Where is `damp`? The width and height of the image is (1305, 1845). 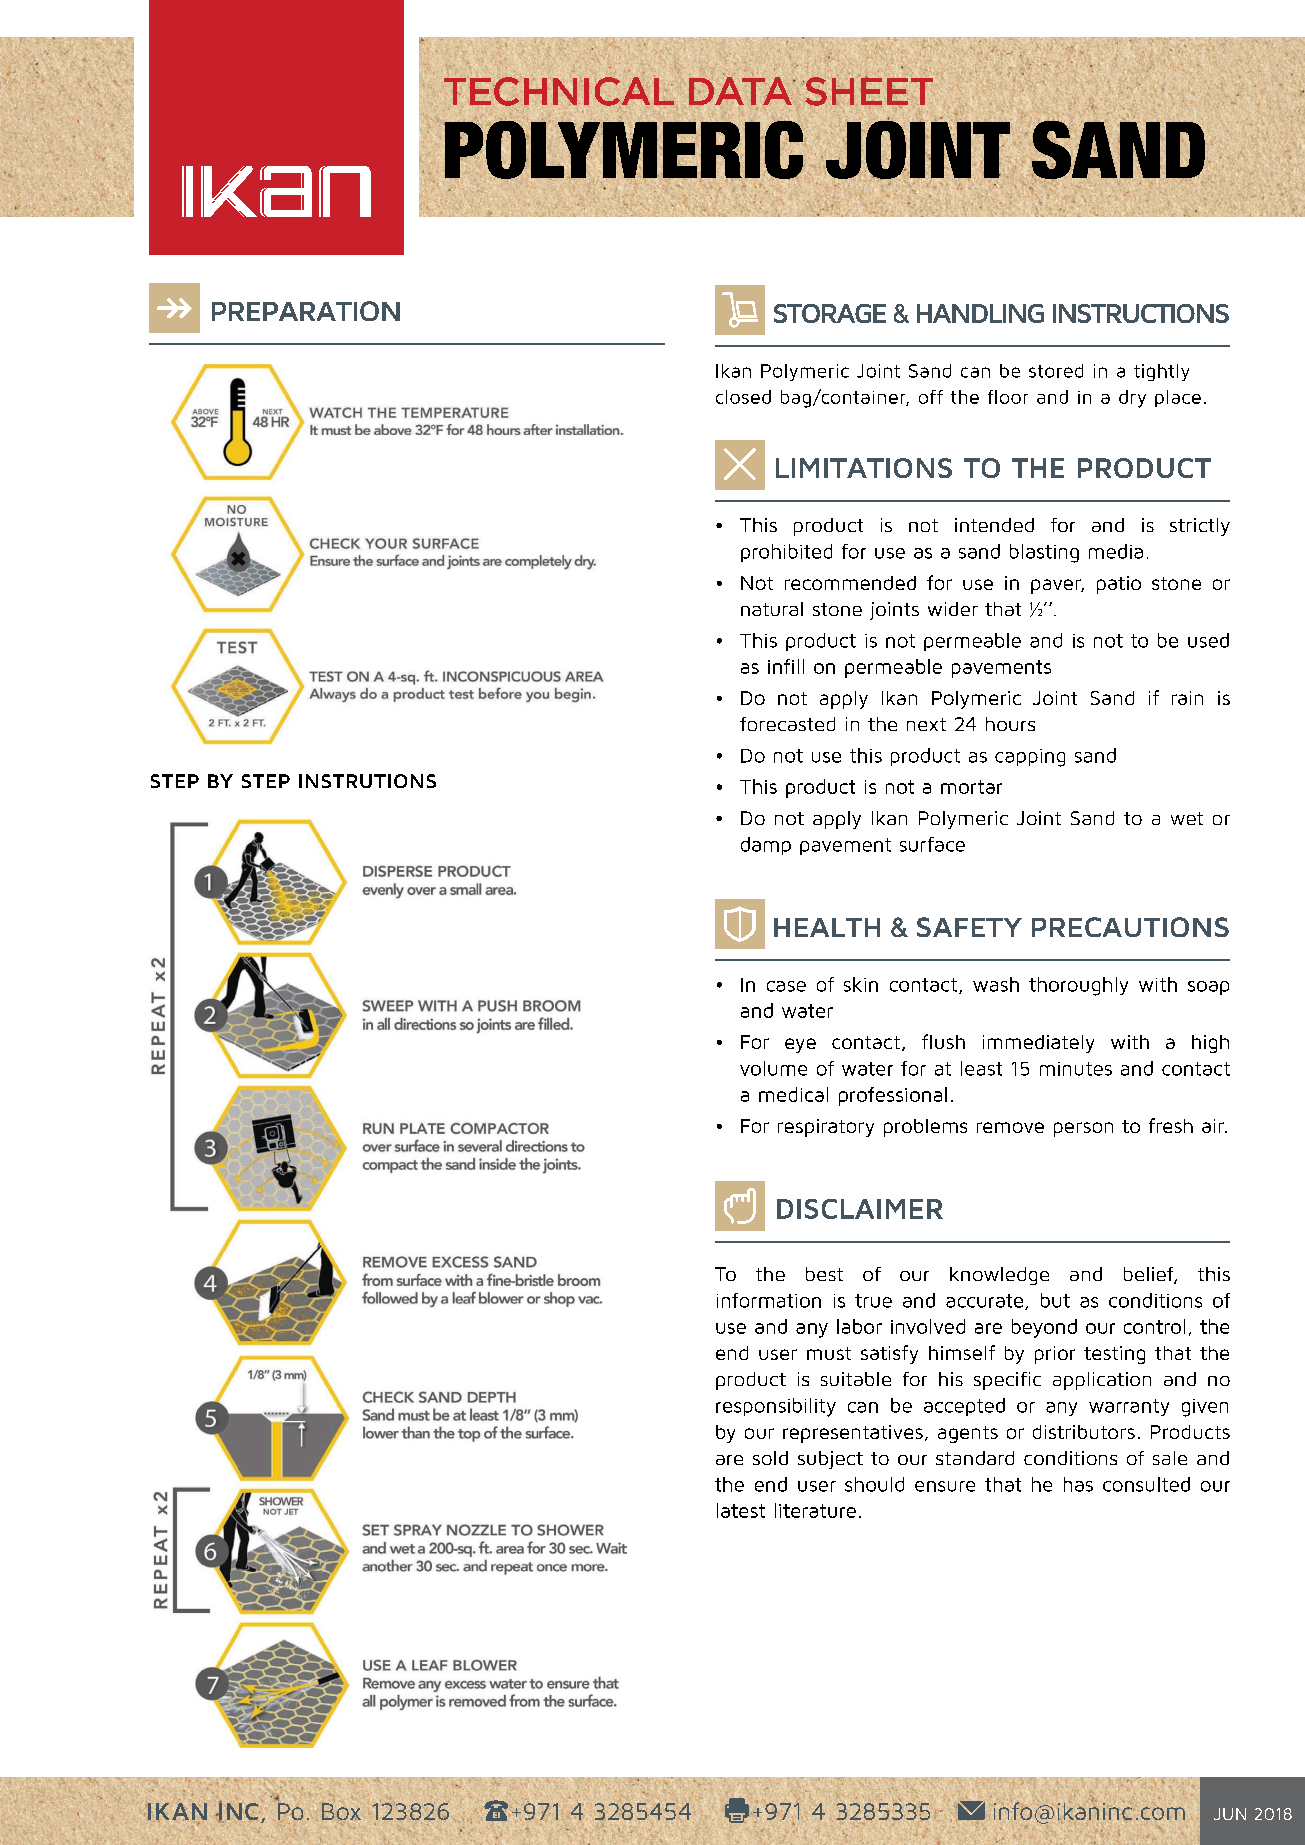 damp is located at coordinates (766, 846).
